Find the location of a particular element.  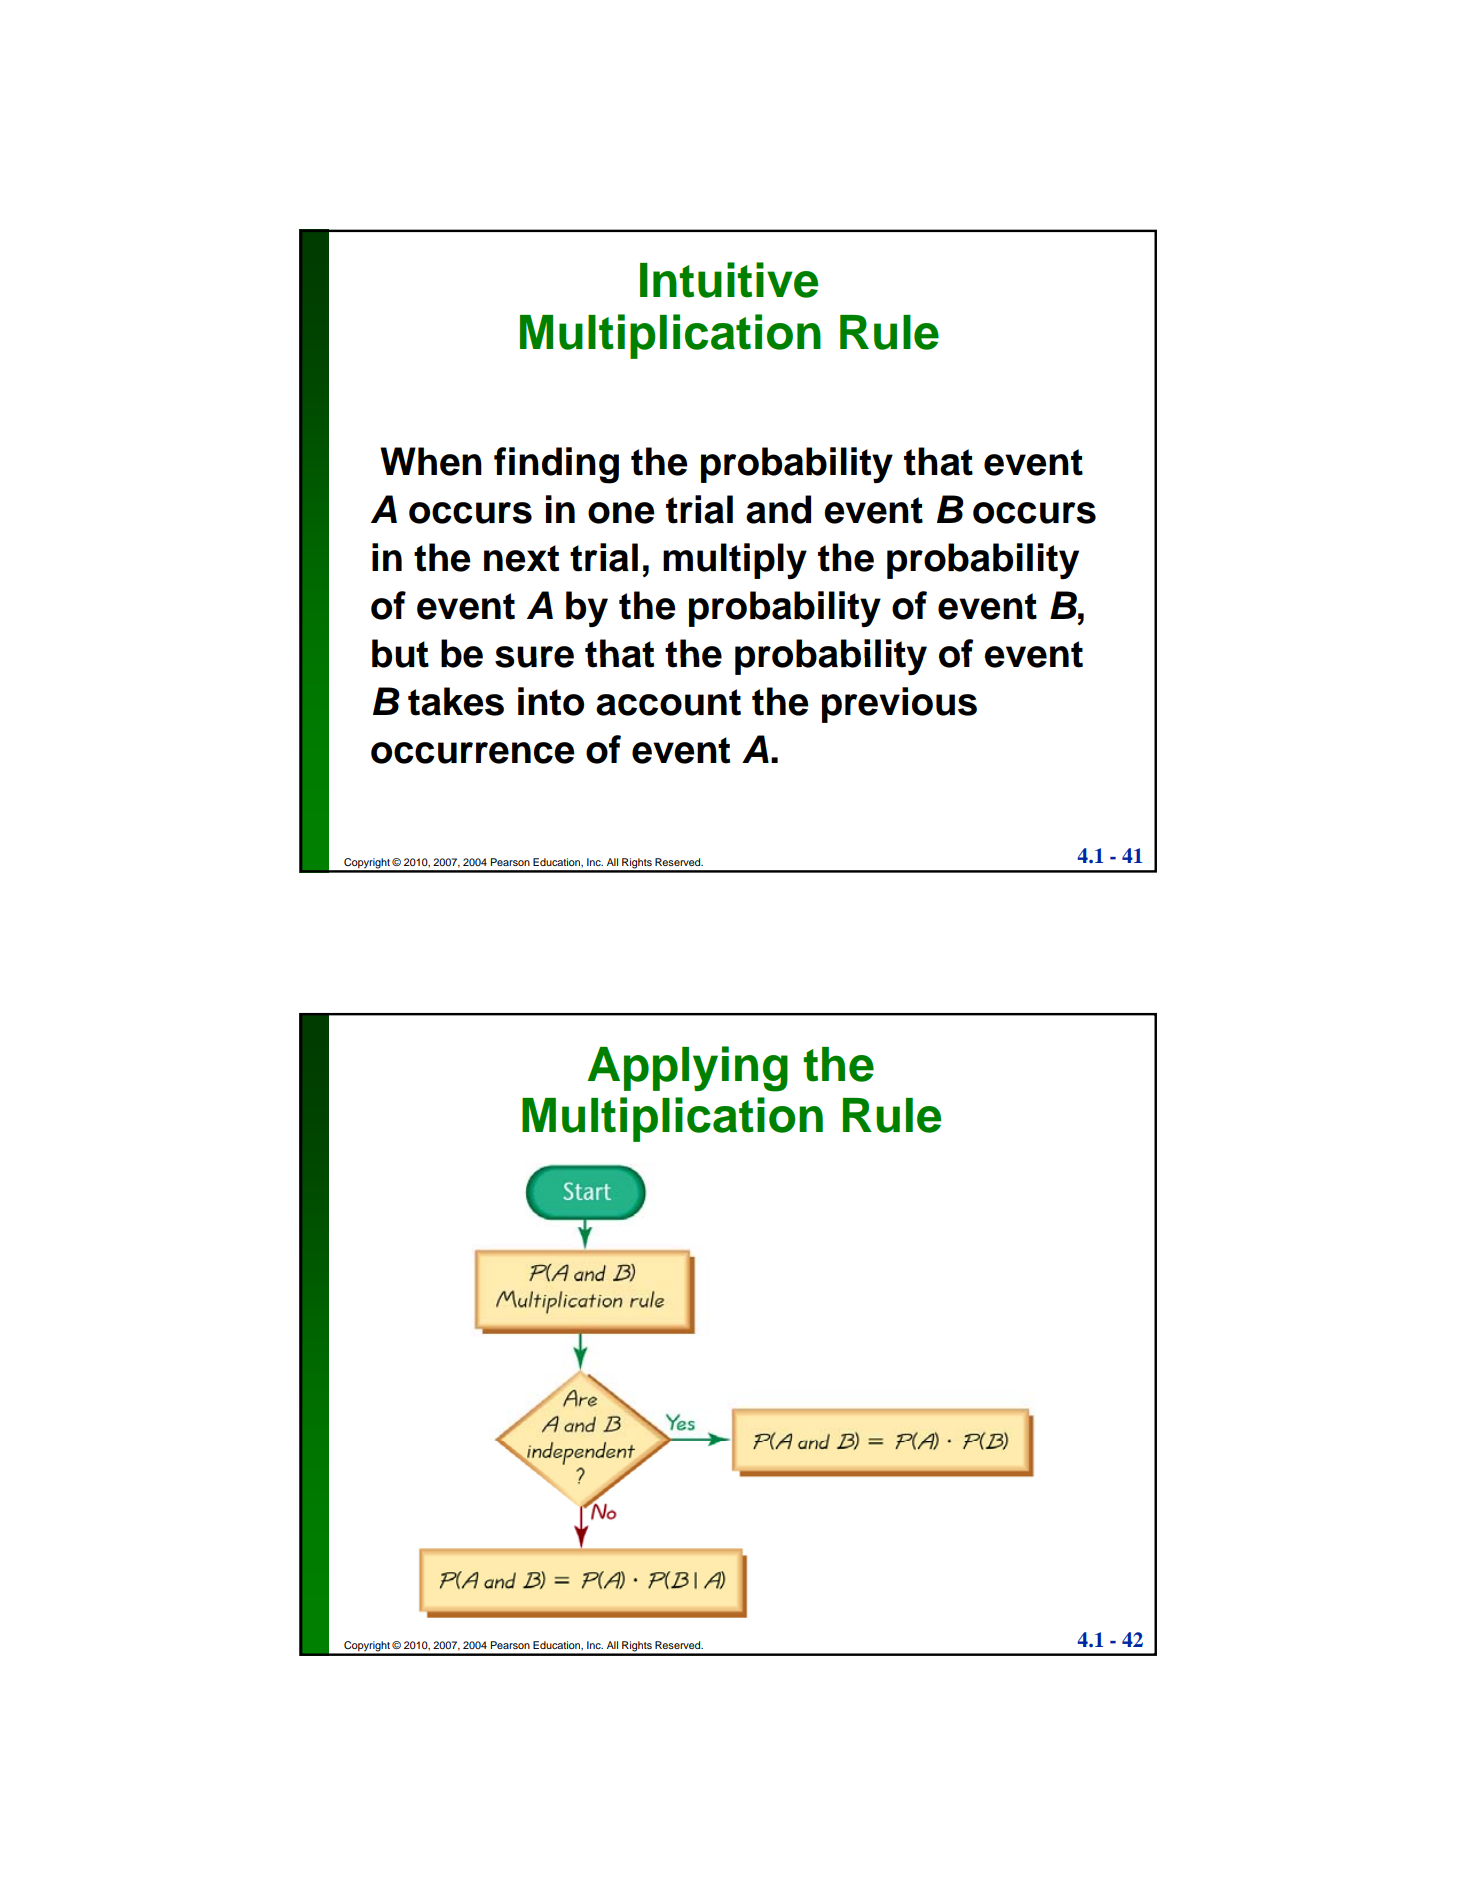

Applying is located at coordinates (687, 1069).
